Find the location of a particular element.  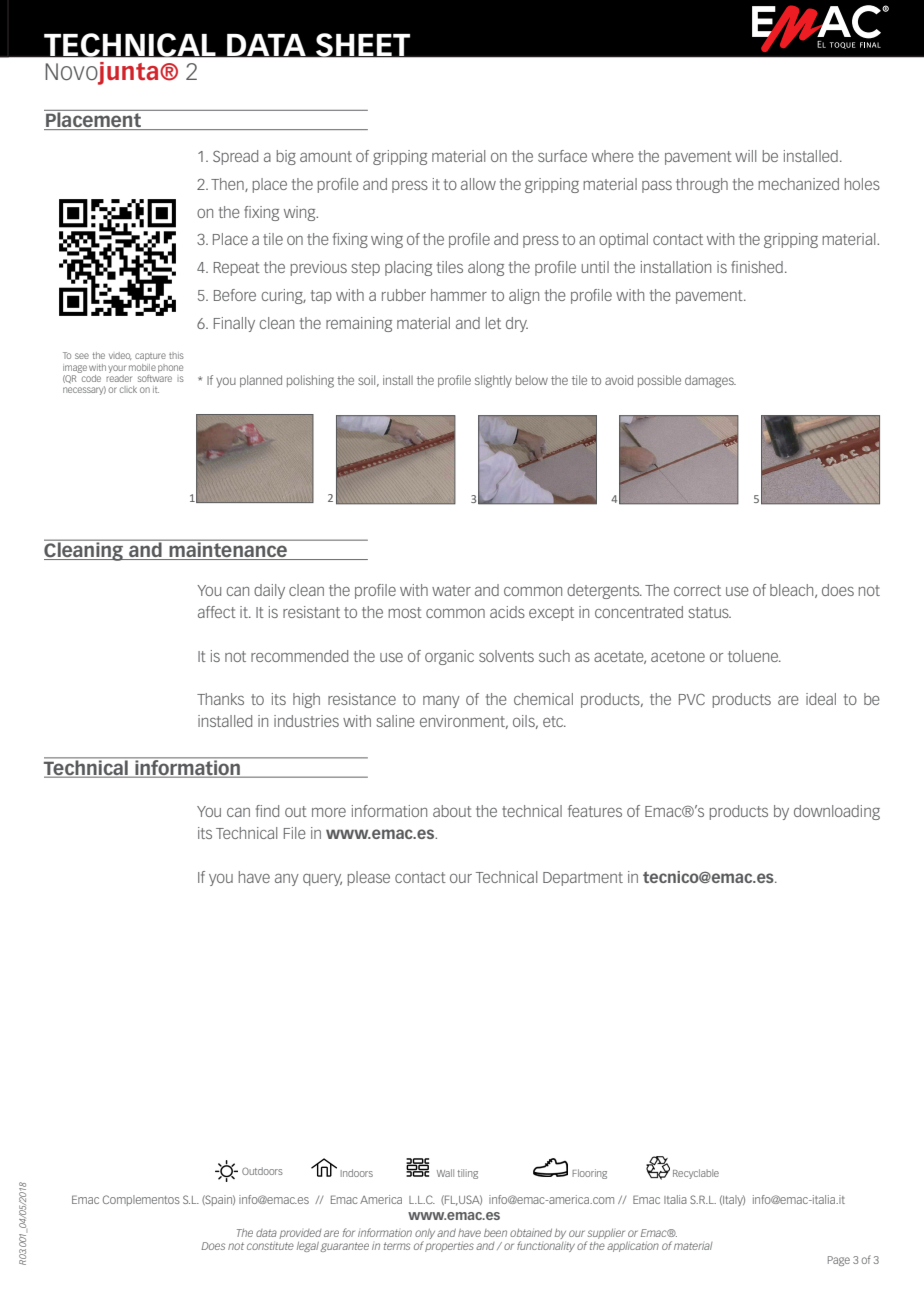

slightly is located at coordinates (493, 381).
